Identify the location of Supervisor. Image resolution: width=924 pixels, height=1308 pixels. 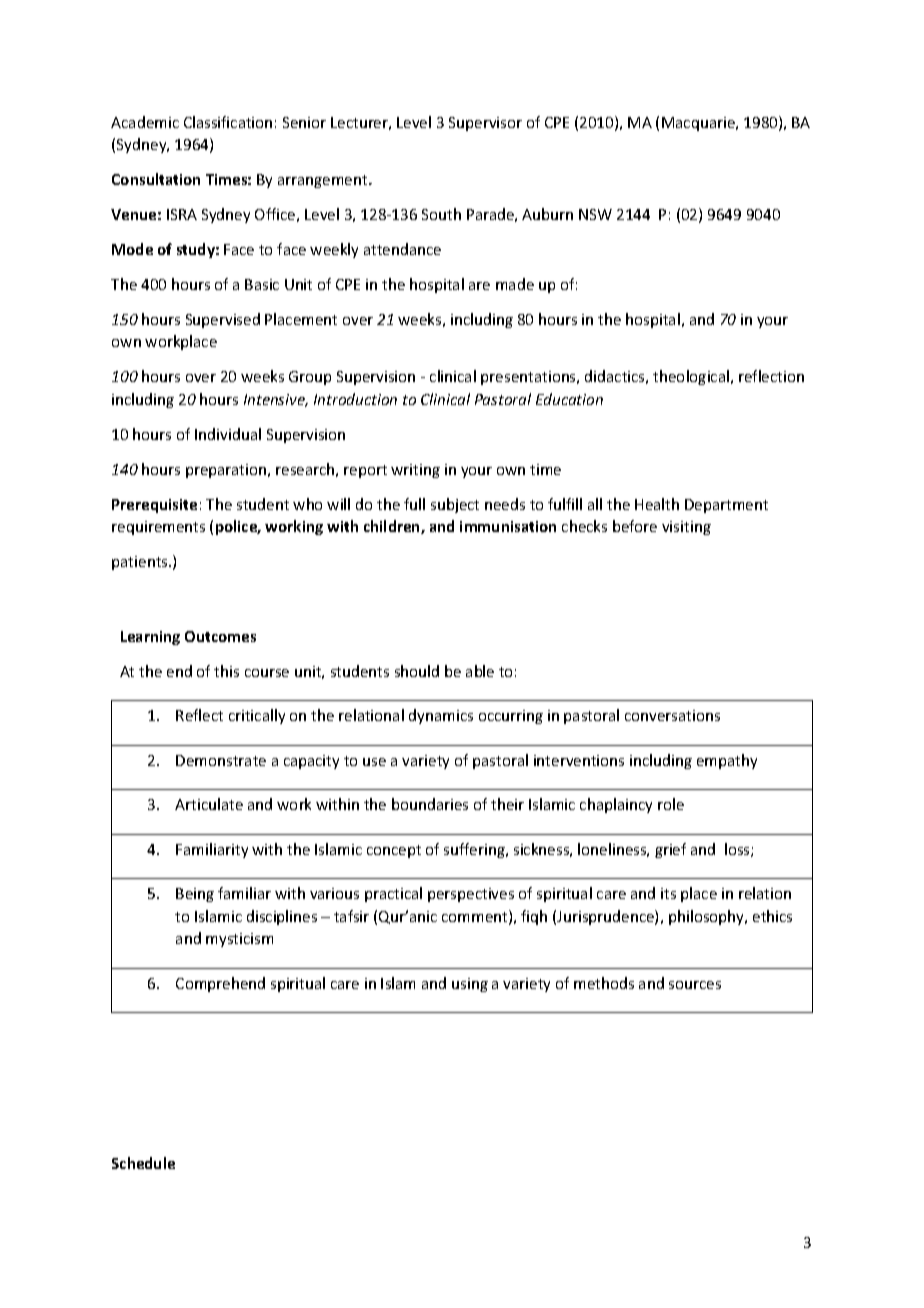
(485, 124).
